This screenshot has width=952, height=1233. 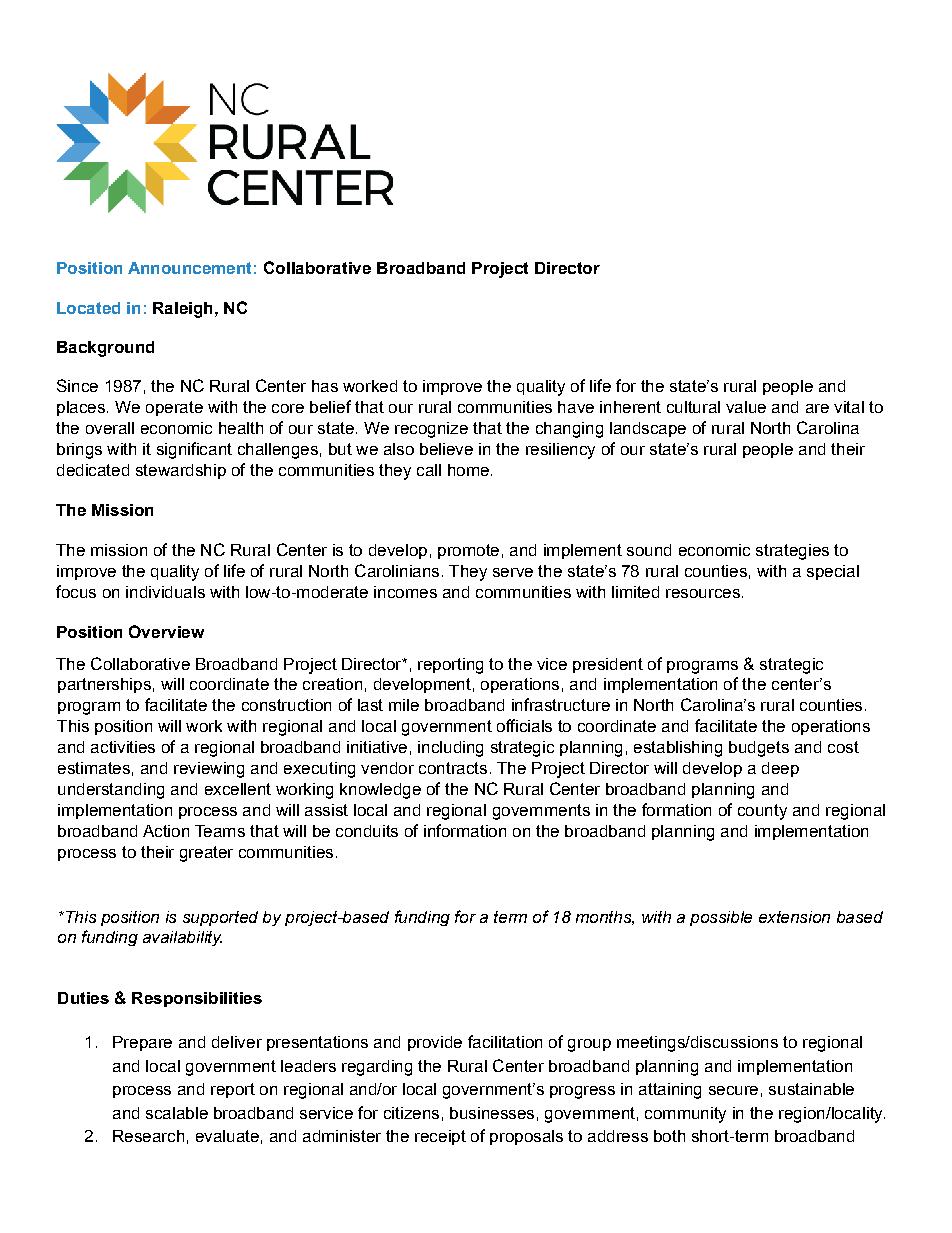 I want to click on Raleigh, so click(x=182, y=310).
